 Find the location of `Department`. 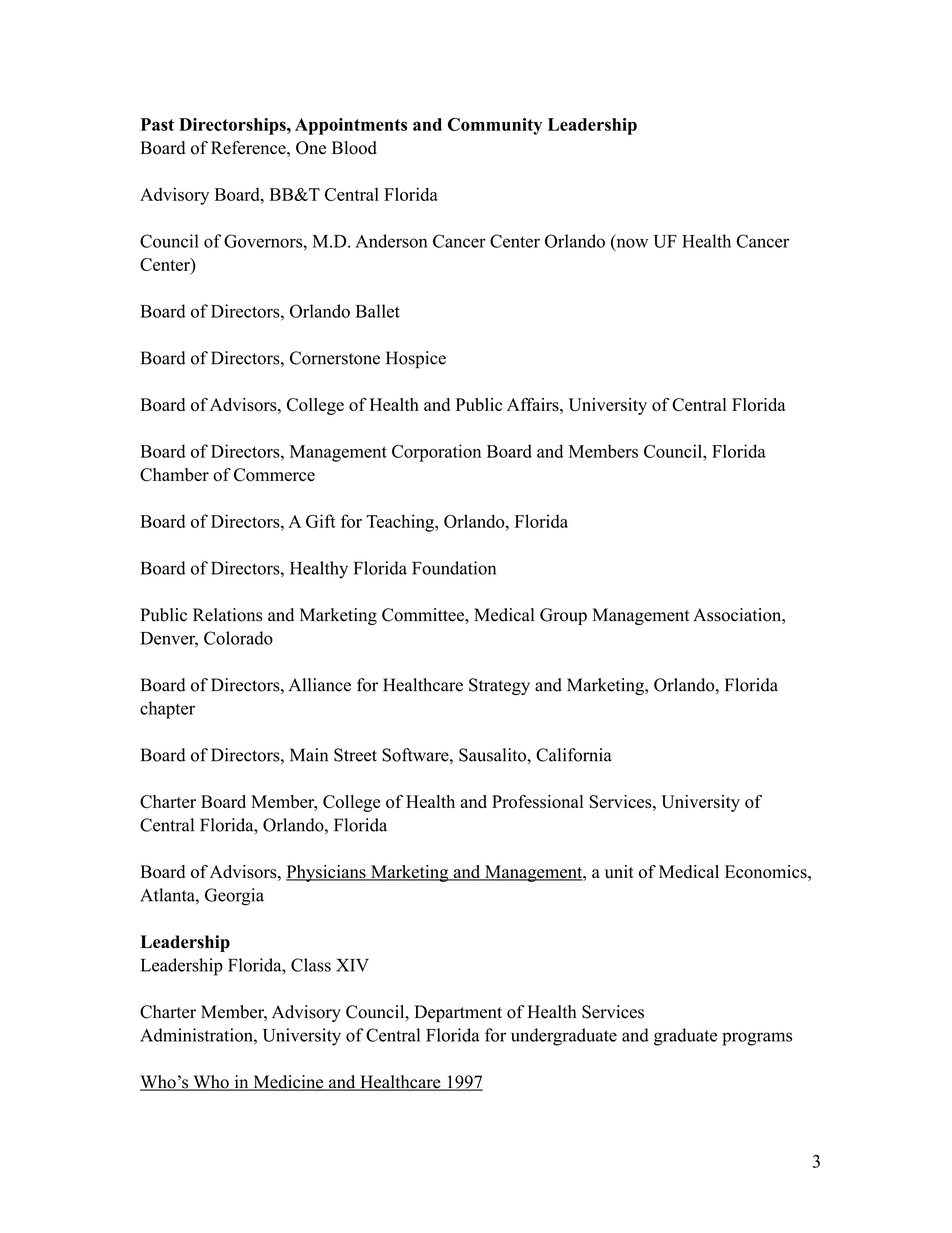

Department is located at coordinates (458, 1013).
